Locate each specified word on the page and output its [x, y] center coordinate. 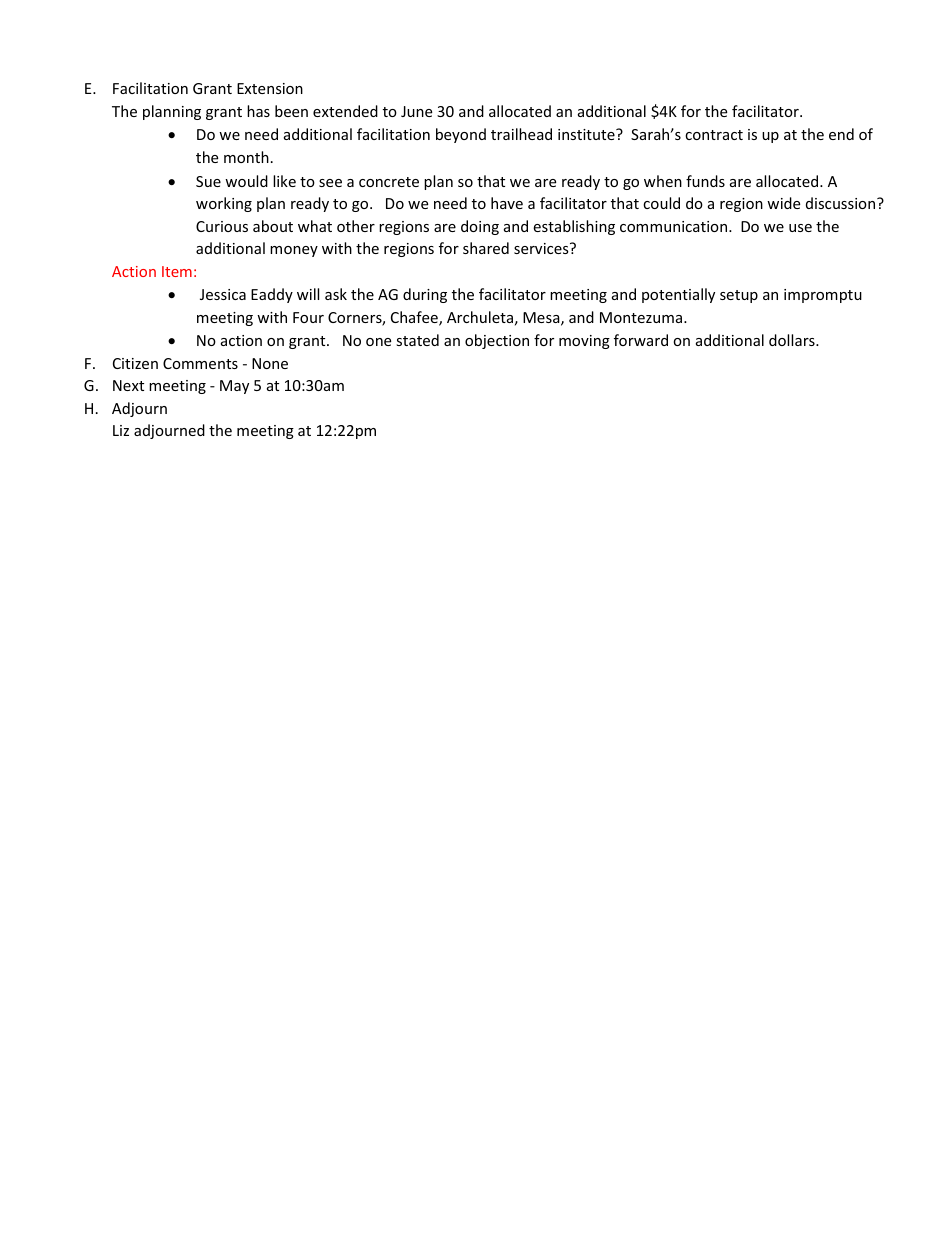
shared [486, 248]
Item [177, 271]
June [416, 111]
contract [714, 135]
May [234, 387]
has [258, 111]
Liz [121, 430]
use [800, 228]
